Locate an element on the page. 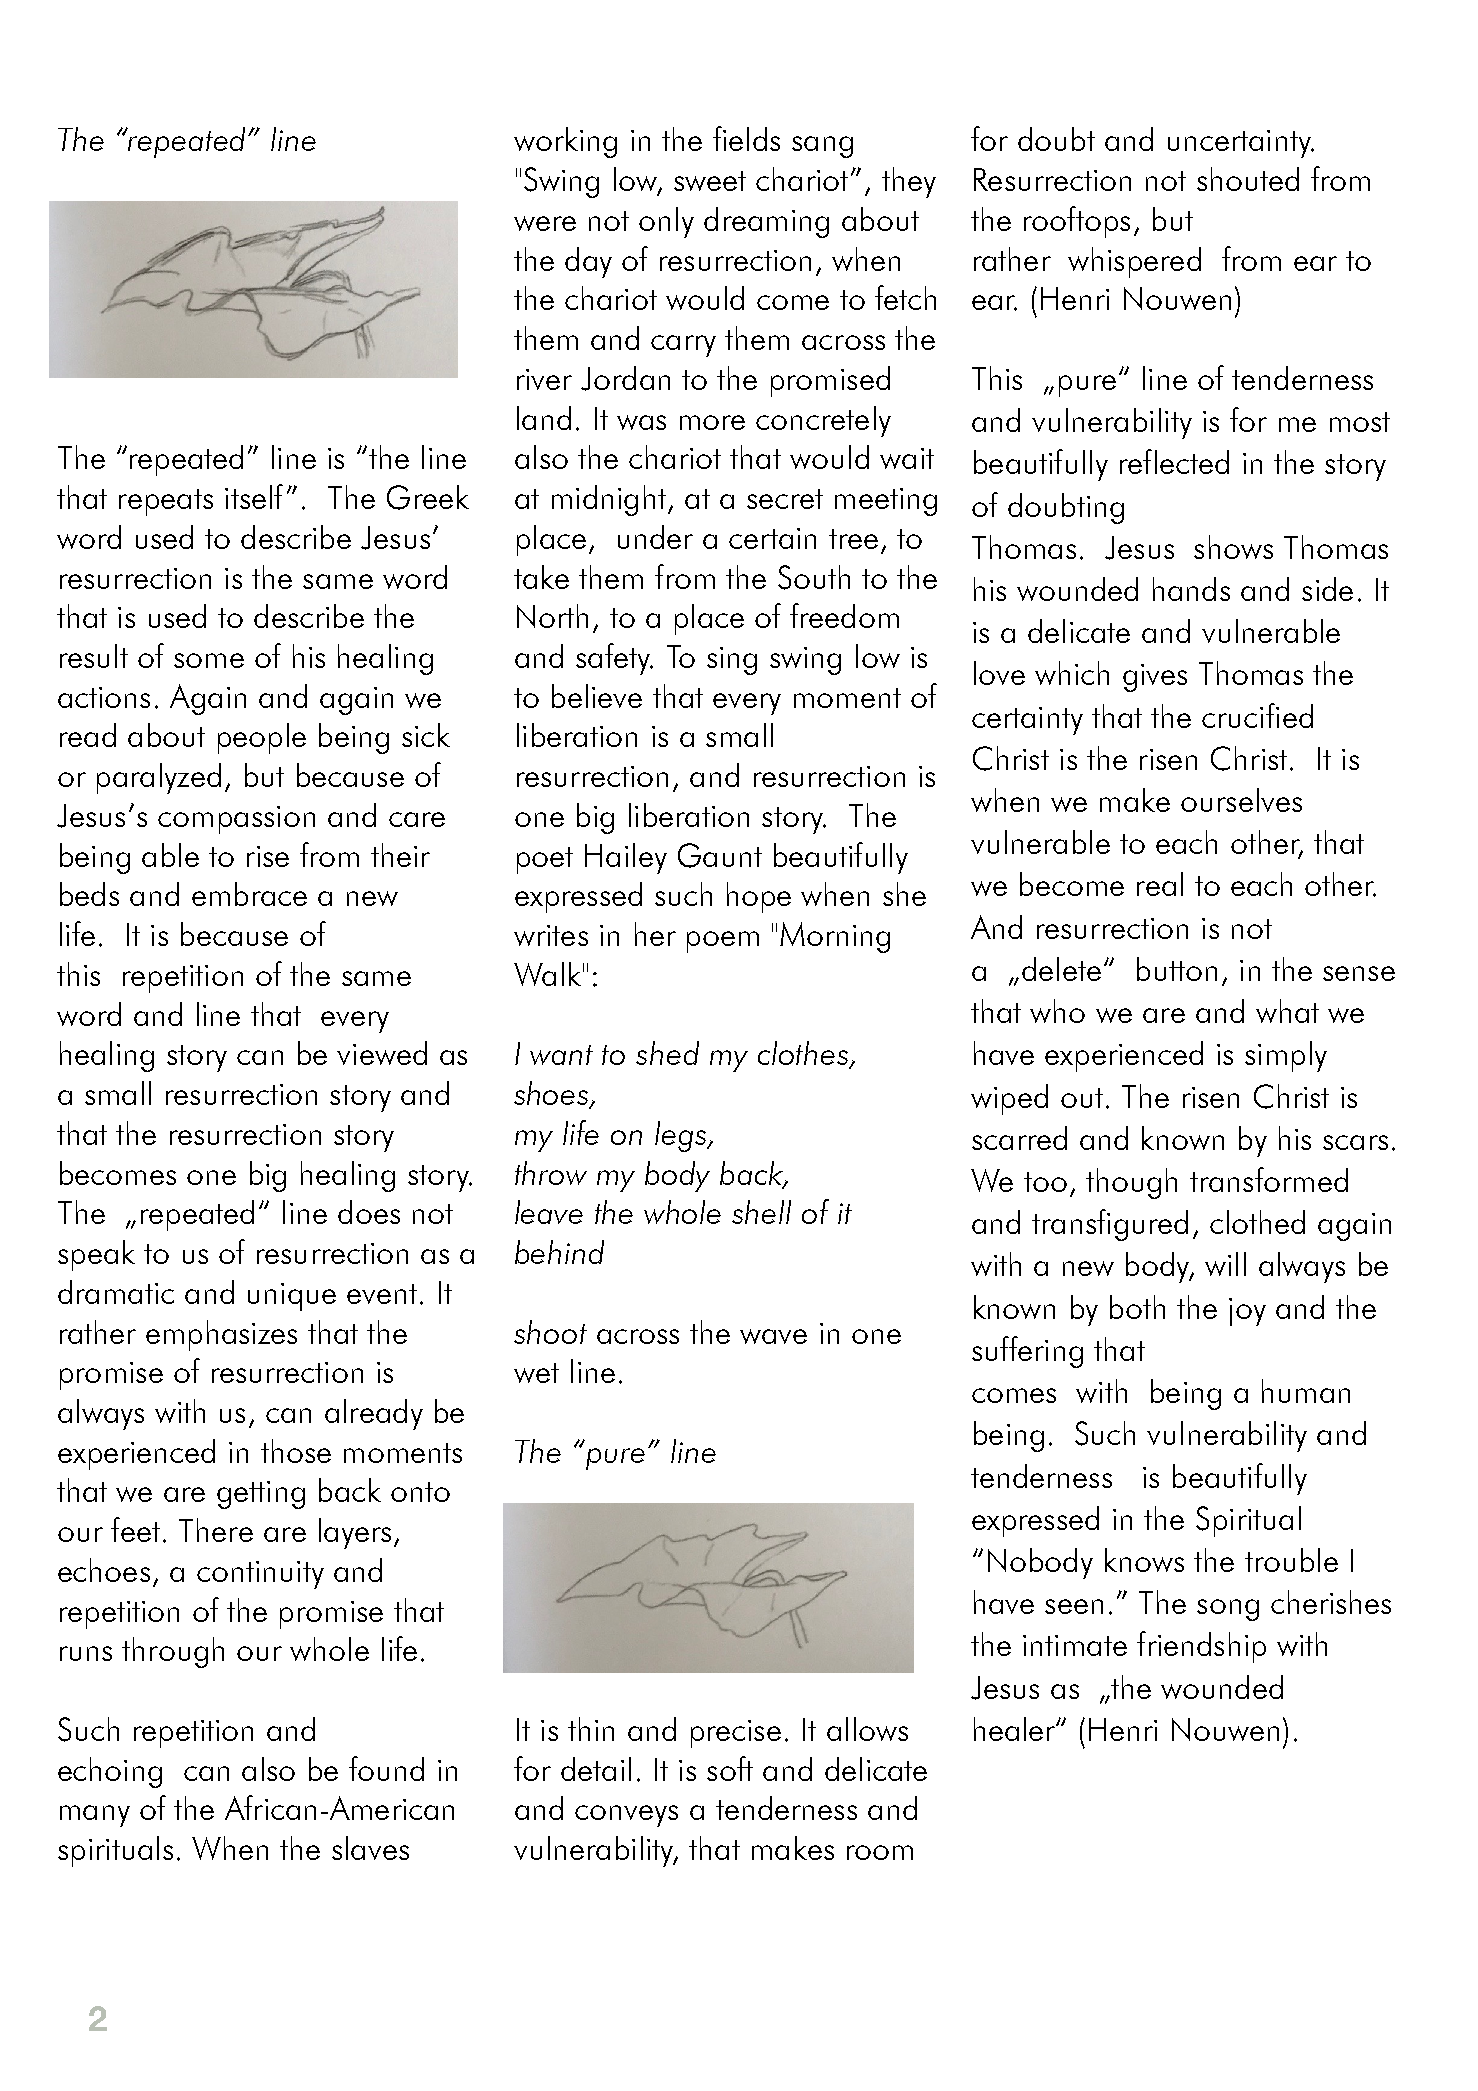  knows is located at coordinates (1144, 1560).
